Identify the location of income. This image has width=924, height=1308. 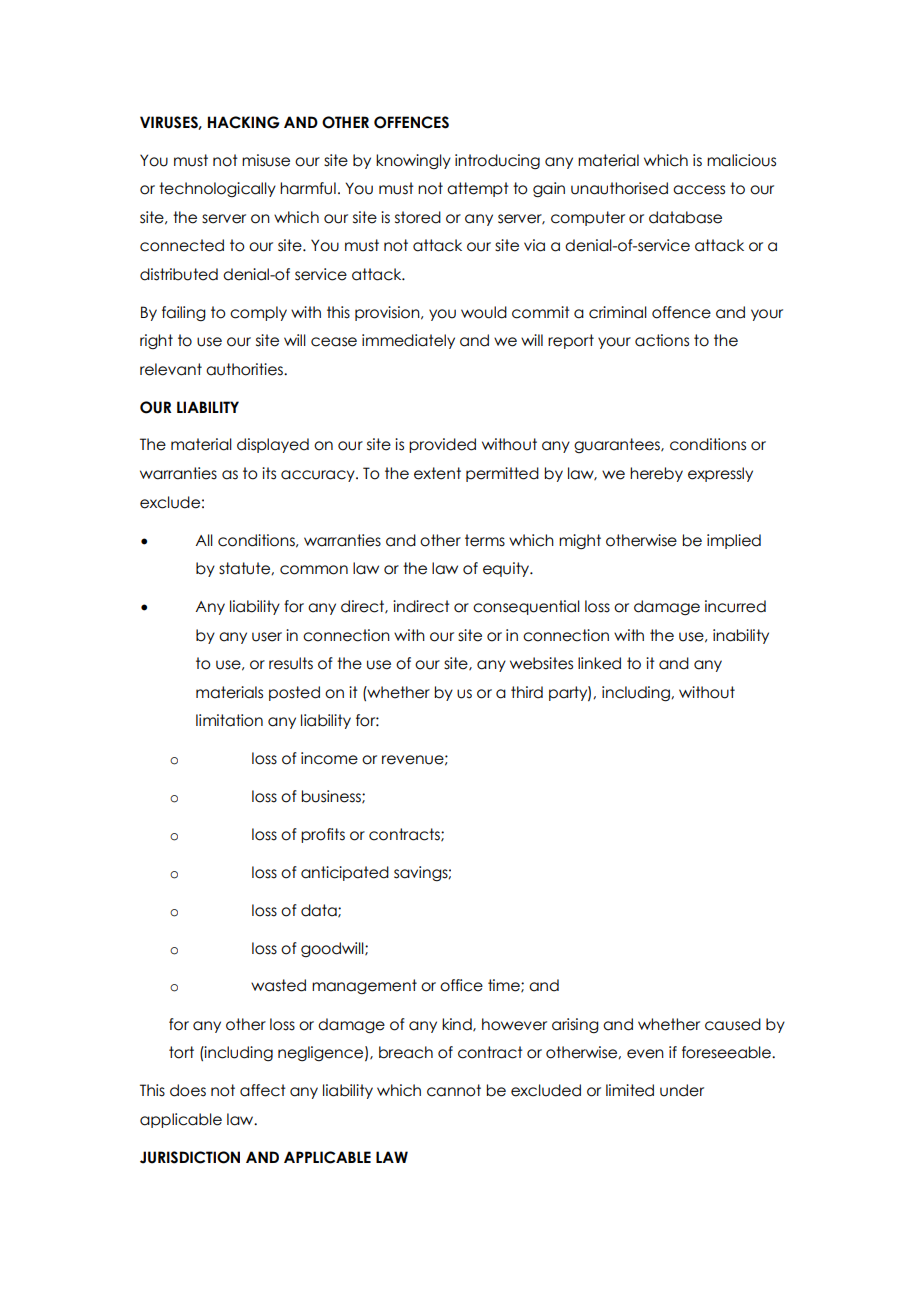
(329, 758).
